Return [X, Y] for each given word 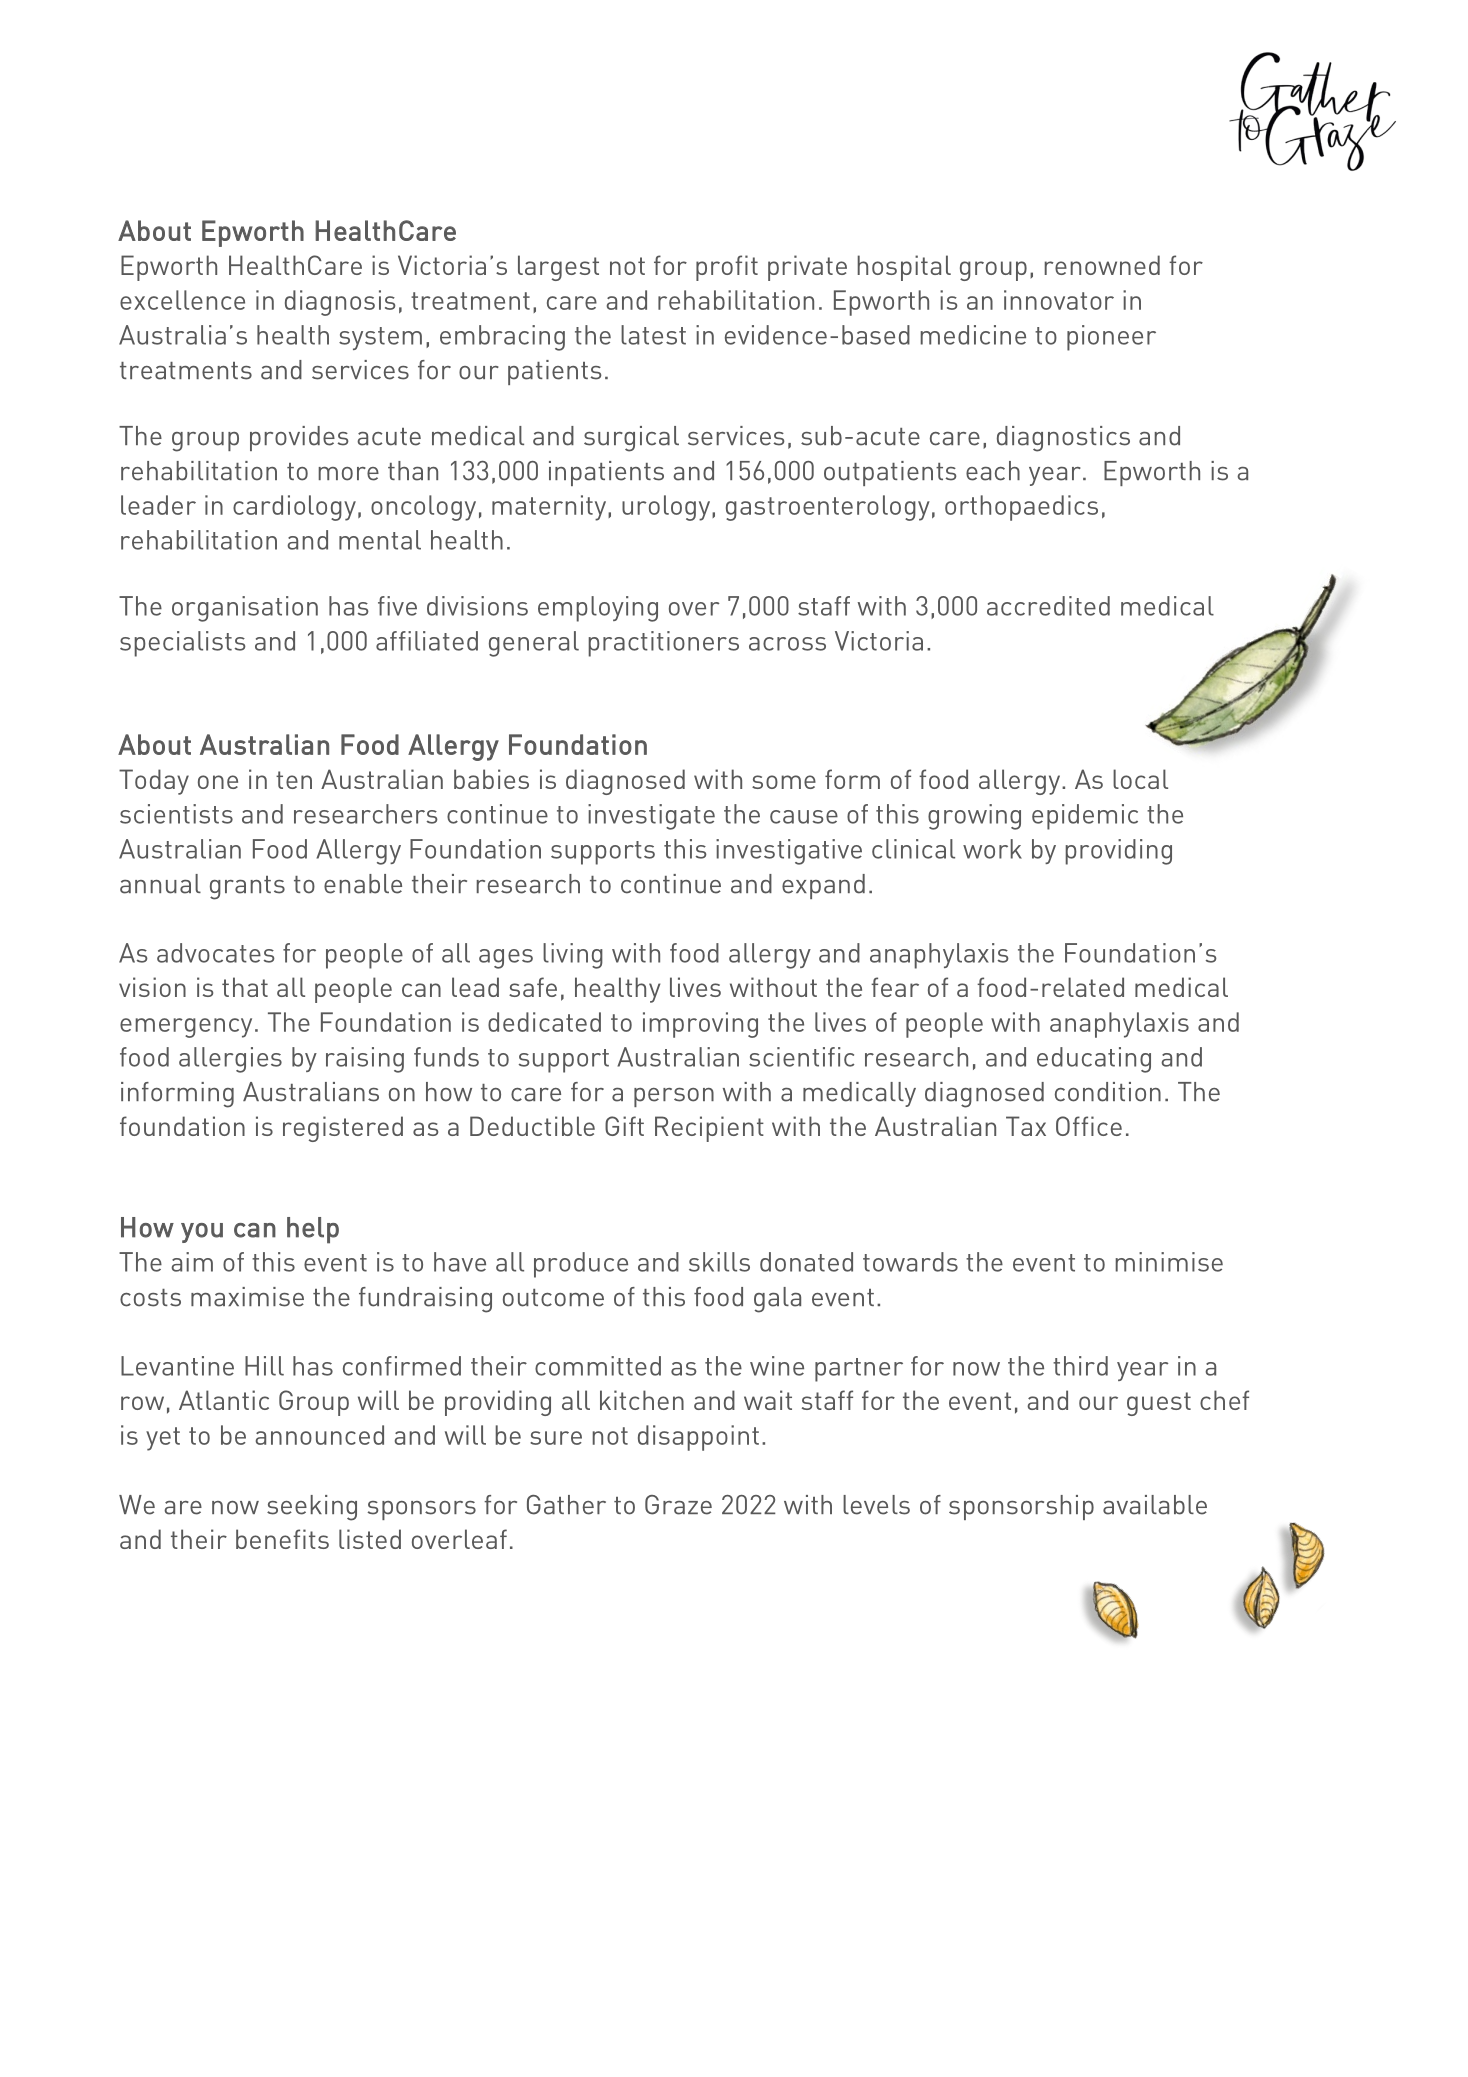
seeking [312, 1508]
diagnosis [340, 303]
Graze [678, 1505]
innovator [1059, 300]
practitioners [663, 644]
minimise [1169, 1262]
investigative [789, 852]
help [313, 1230]
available [1155, 1505]
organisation [245, 609]
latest [653, 335]
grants [247, 888]
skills [719, 1262]
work [992, 849]
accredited [1048, 606]
